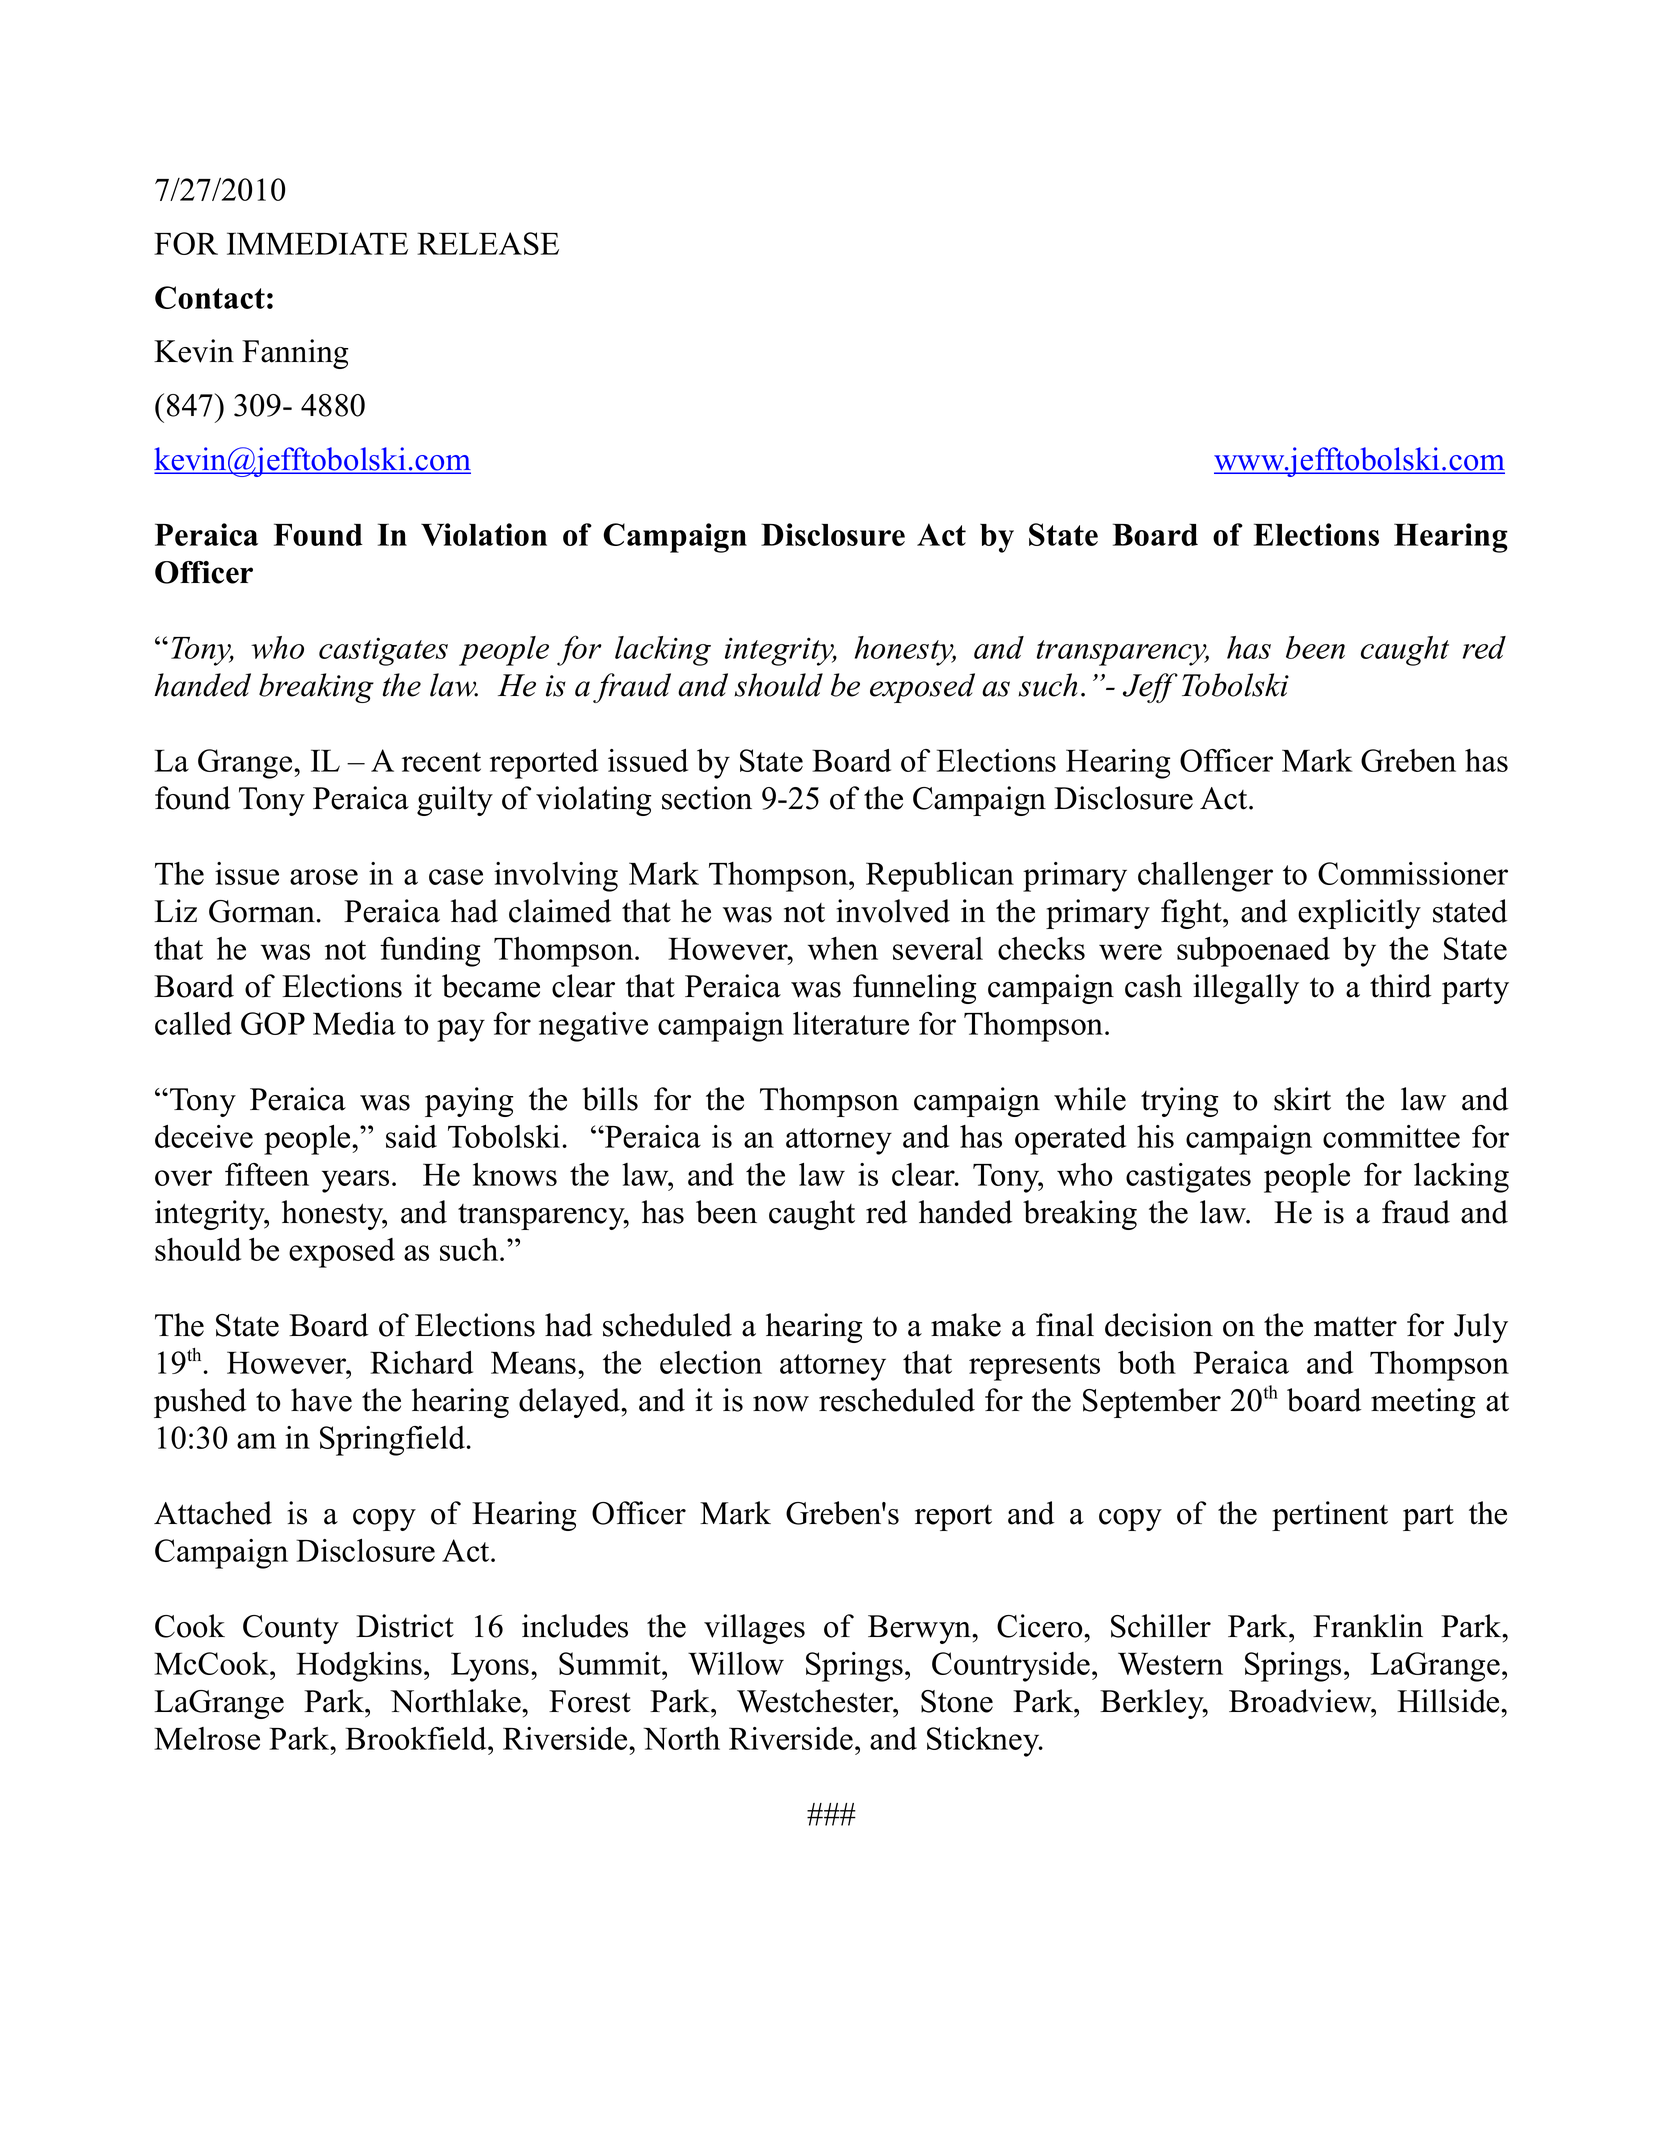  I want to click on make, so click(966, 1325).
